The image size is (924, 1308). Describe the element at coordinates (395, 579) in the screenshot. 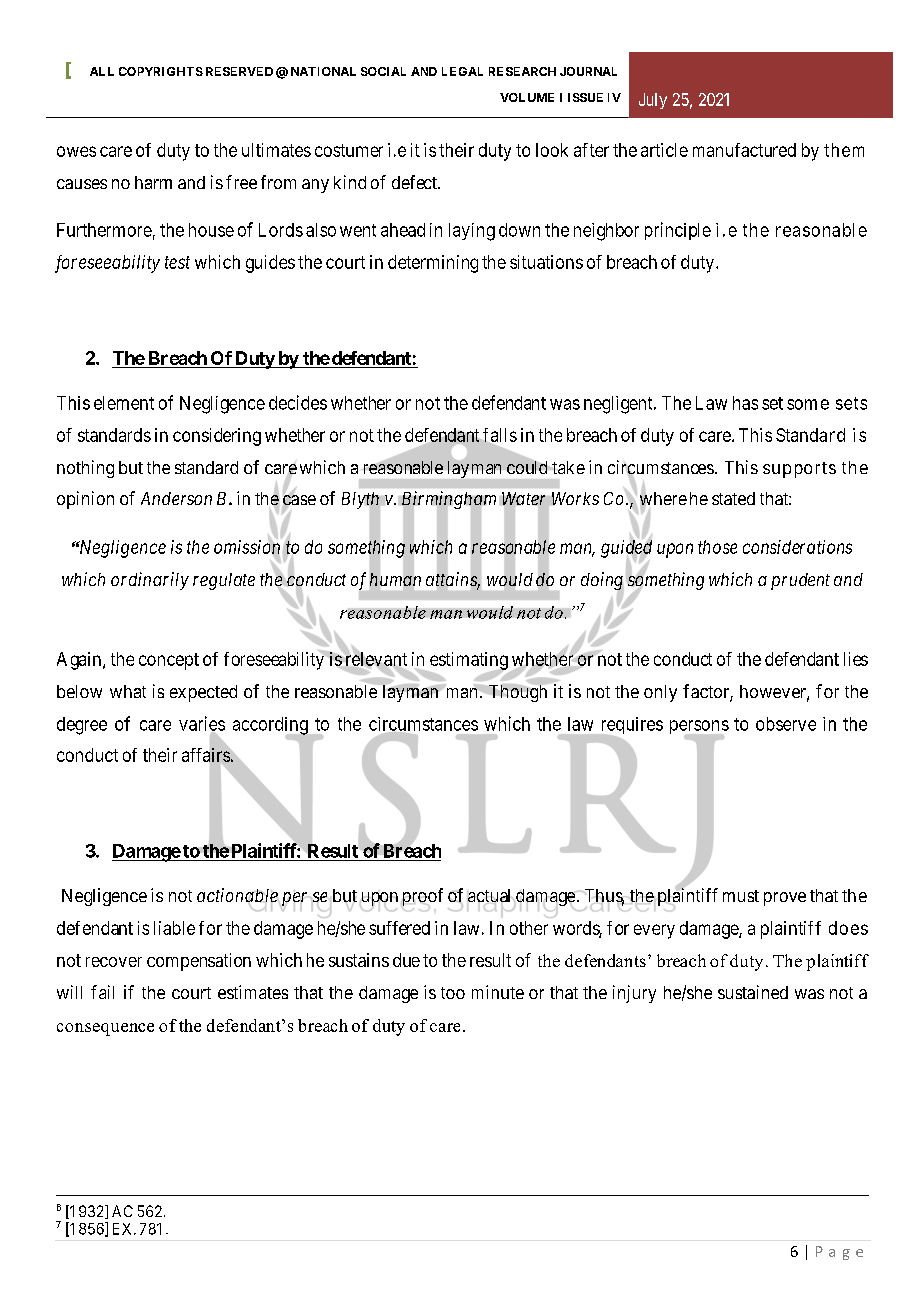

I see `human` at that location.
